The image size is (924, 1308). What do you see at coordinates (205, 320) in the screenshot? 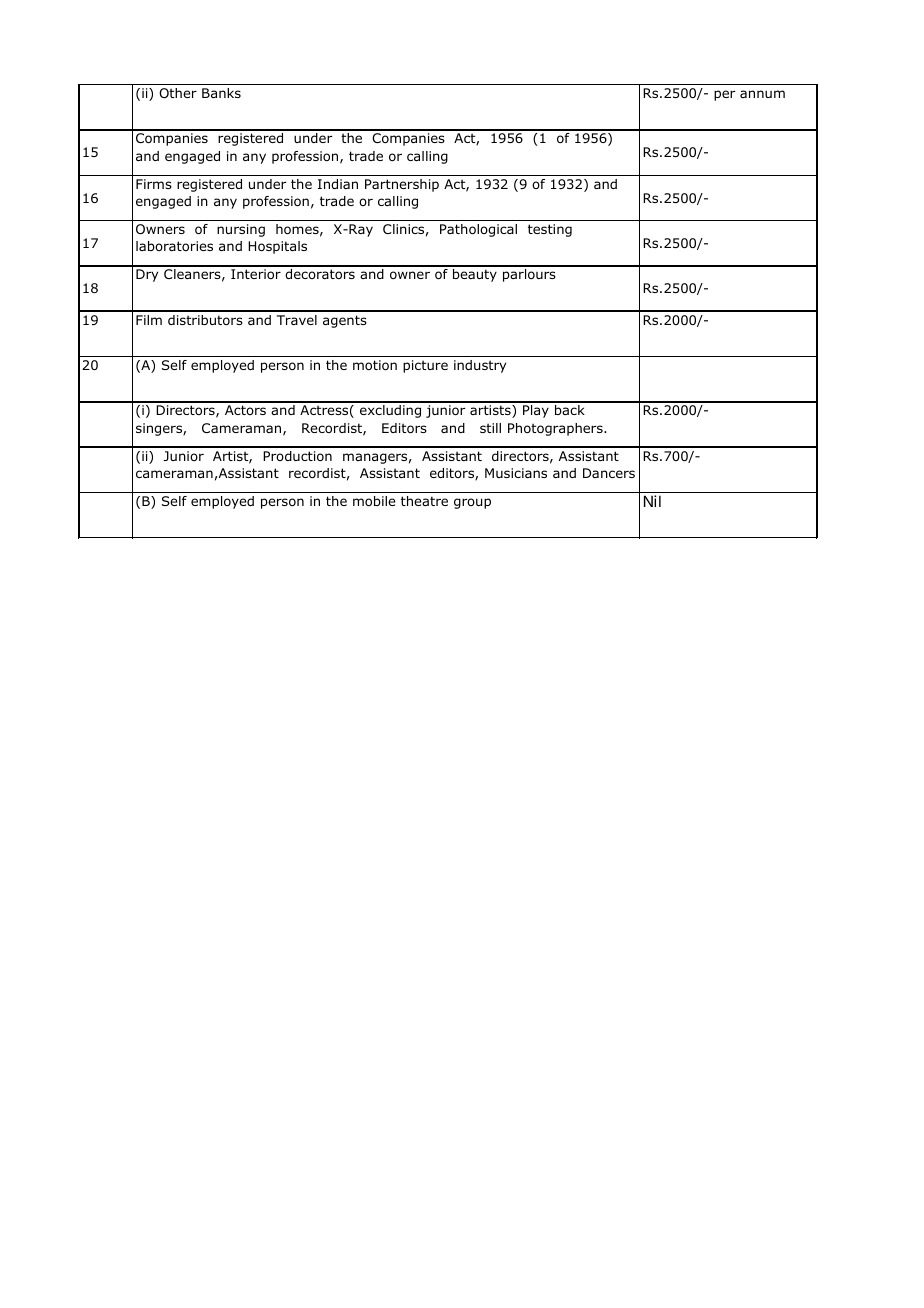
I see `distributors` at bounding box center [205, 320].
